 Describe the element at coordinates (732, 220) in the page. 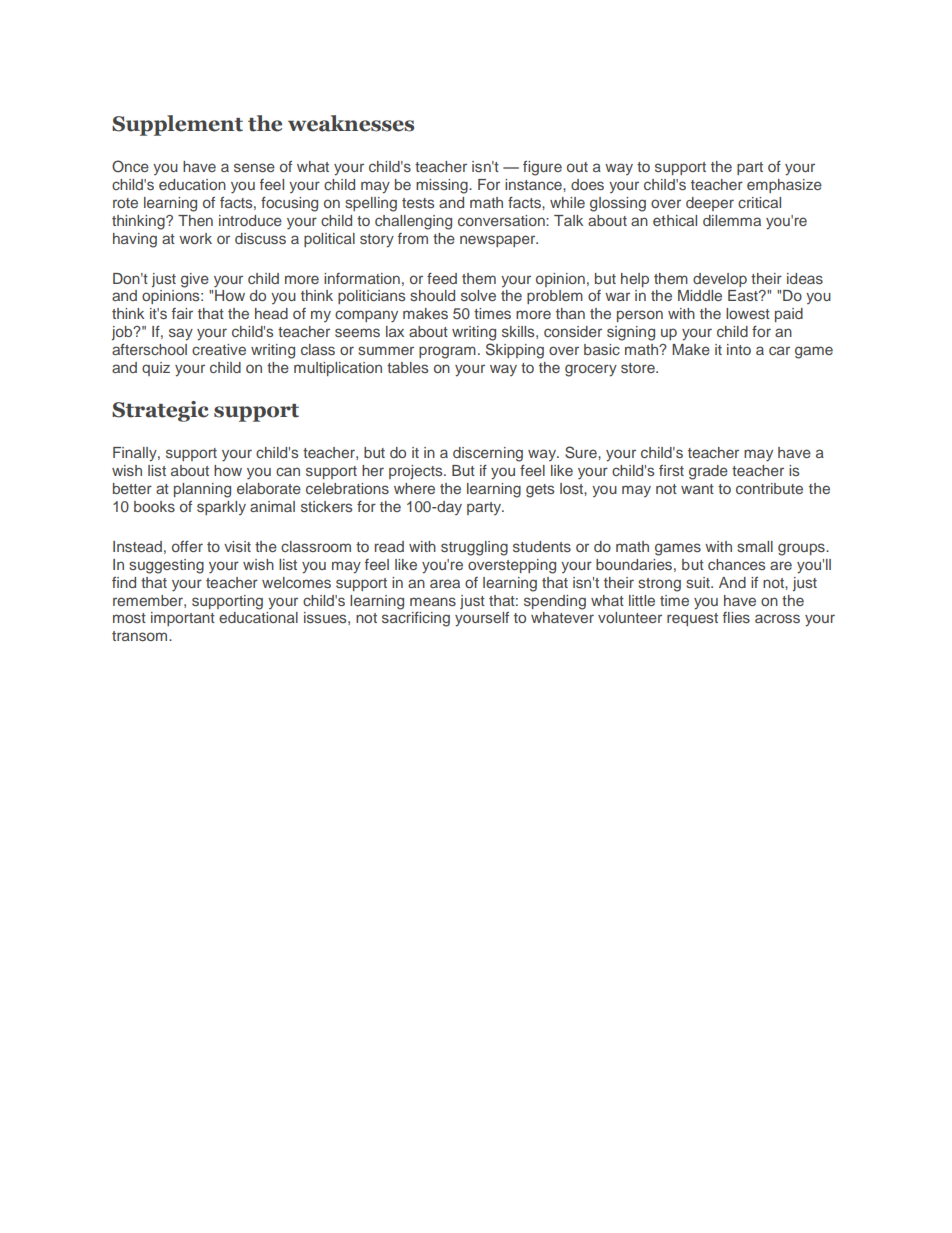

I see `dilemma` at that location.
